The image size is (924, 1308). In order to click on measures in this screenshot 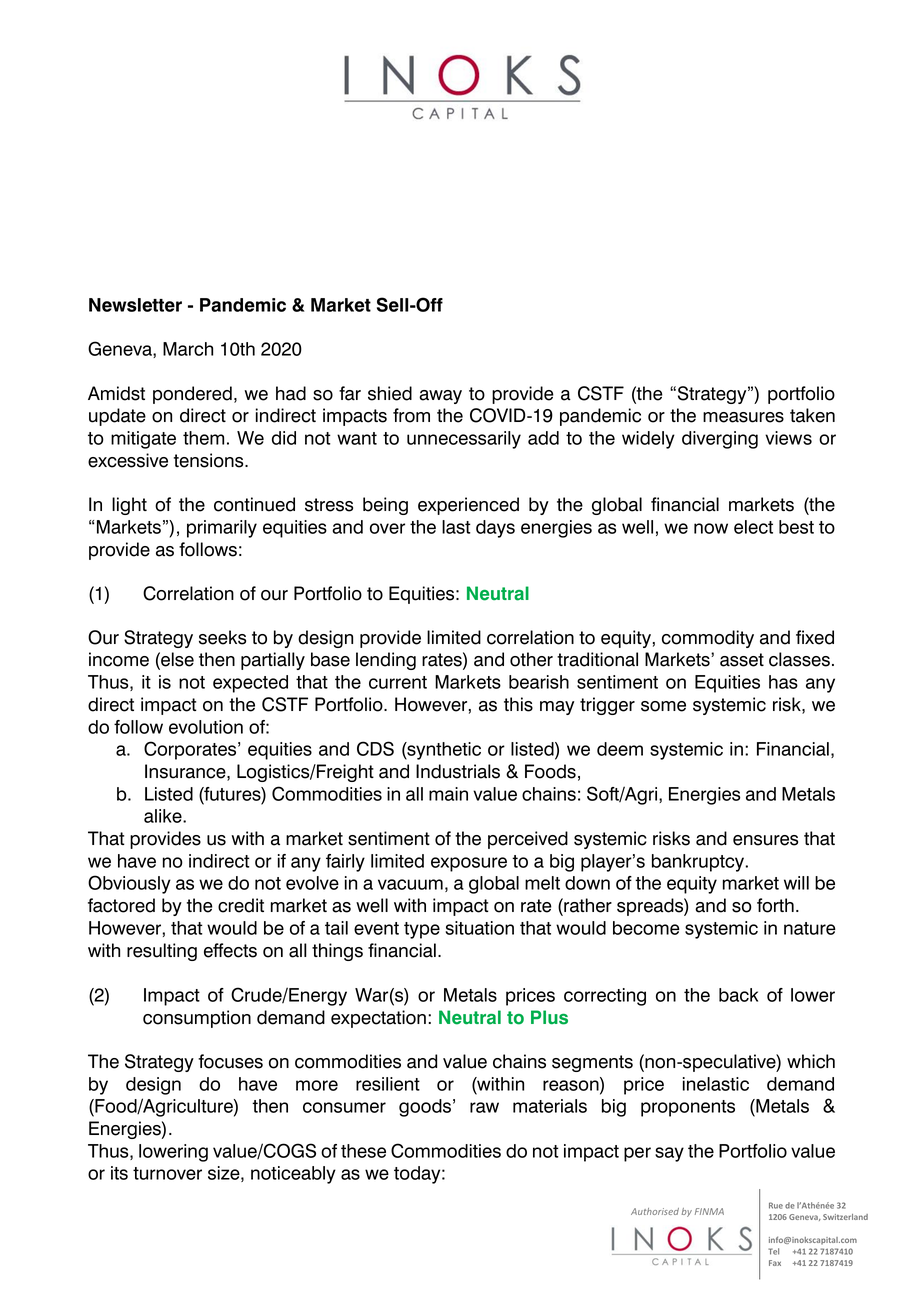, I will do `click(743, 417)`.
